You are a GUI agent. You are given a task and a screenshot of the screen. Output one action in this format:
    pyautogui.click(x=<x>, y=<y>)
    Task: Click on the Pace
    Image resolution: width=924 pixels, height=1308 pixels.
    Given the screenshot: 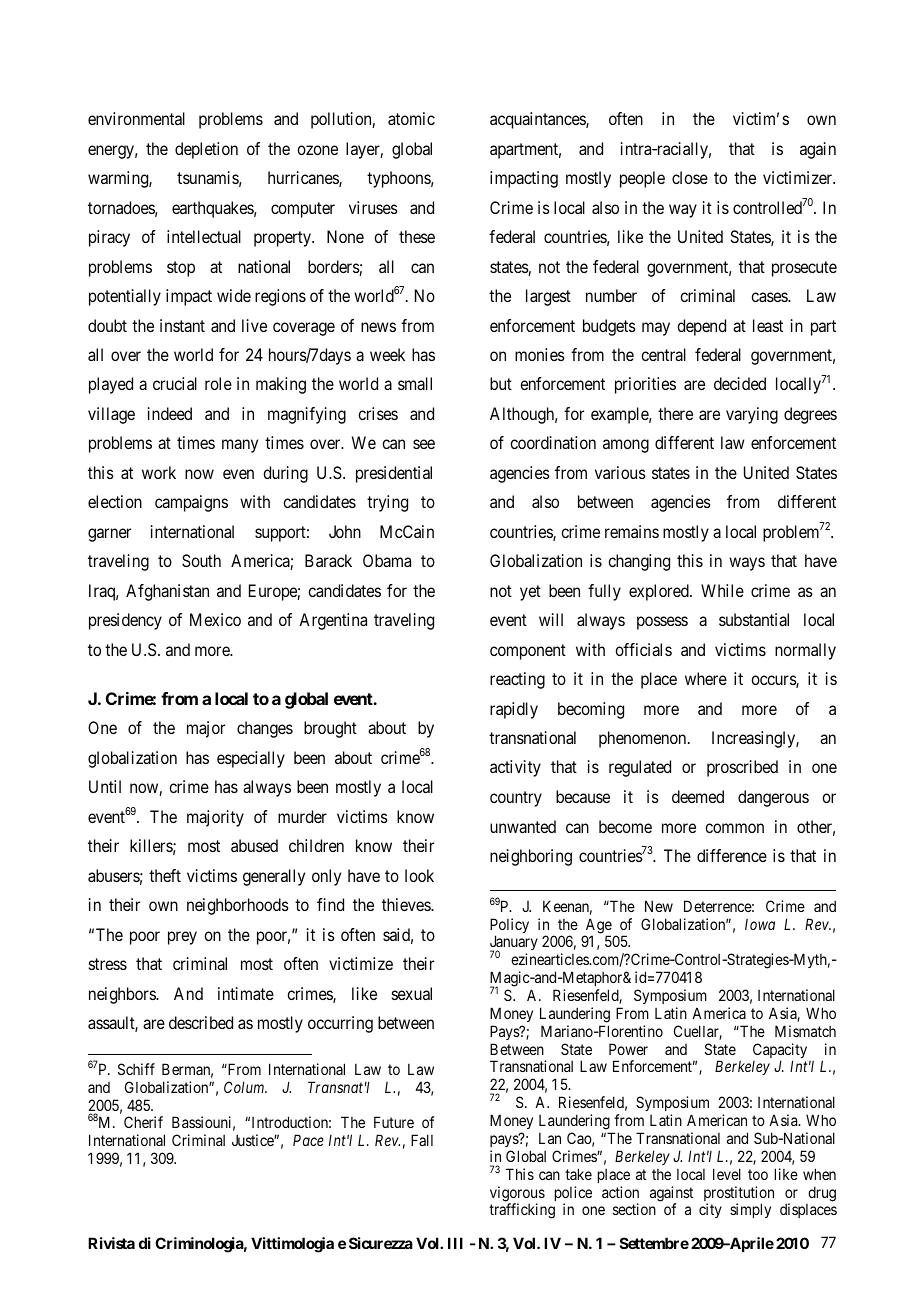 What is the action you would take?
    pyautogui.click(x=308, y=1140)
